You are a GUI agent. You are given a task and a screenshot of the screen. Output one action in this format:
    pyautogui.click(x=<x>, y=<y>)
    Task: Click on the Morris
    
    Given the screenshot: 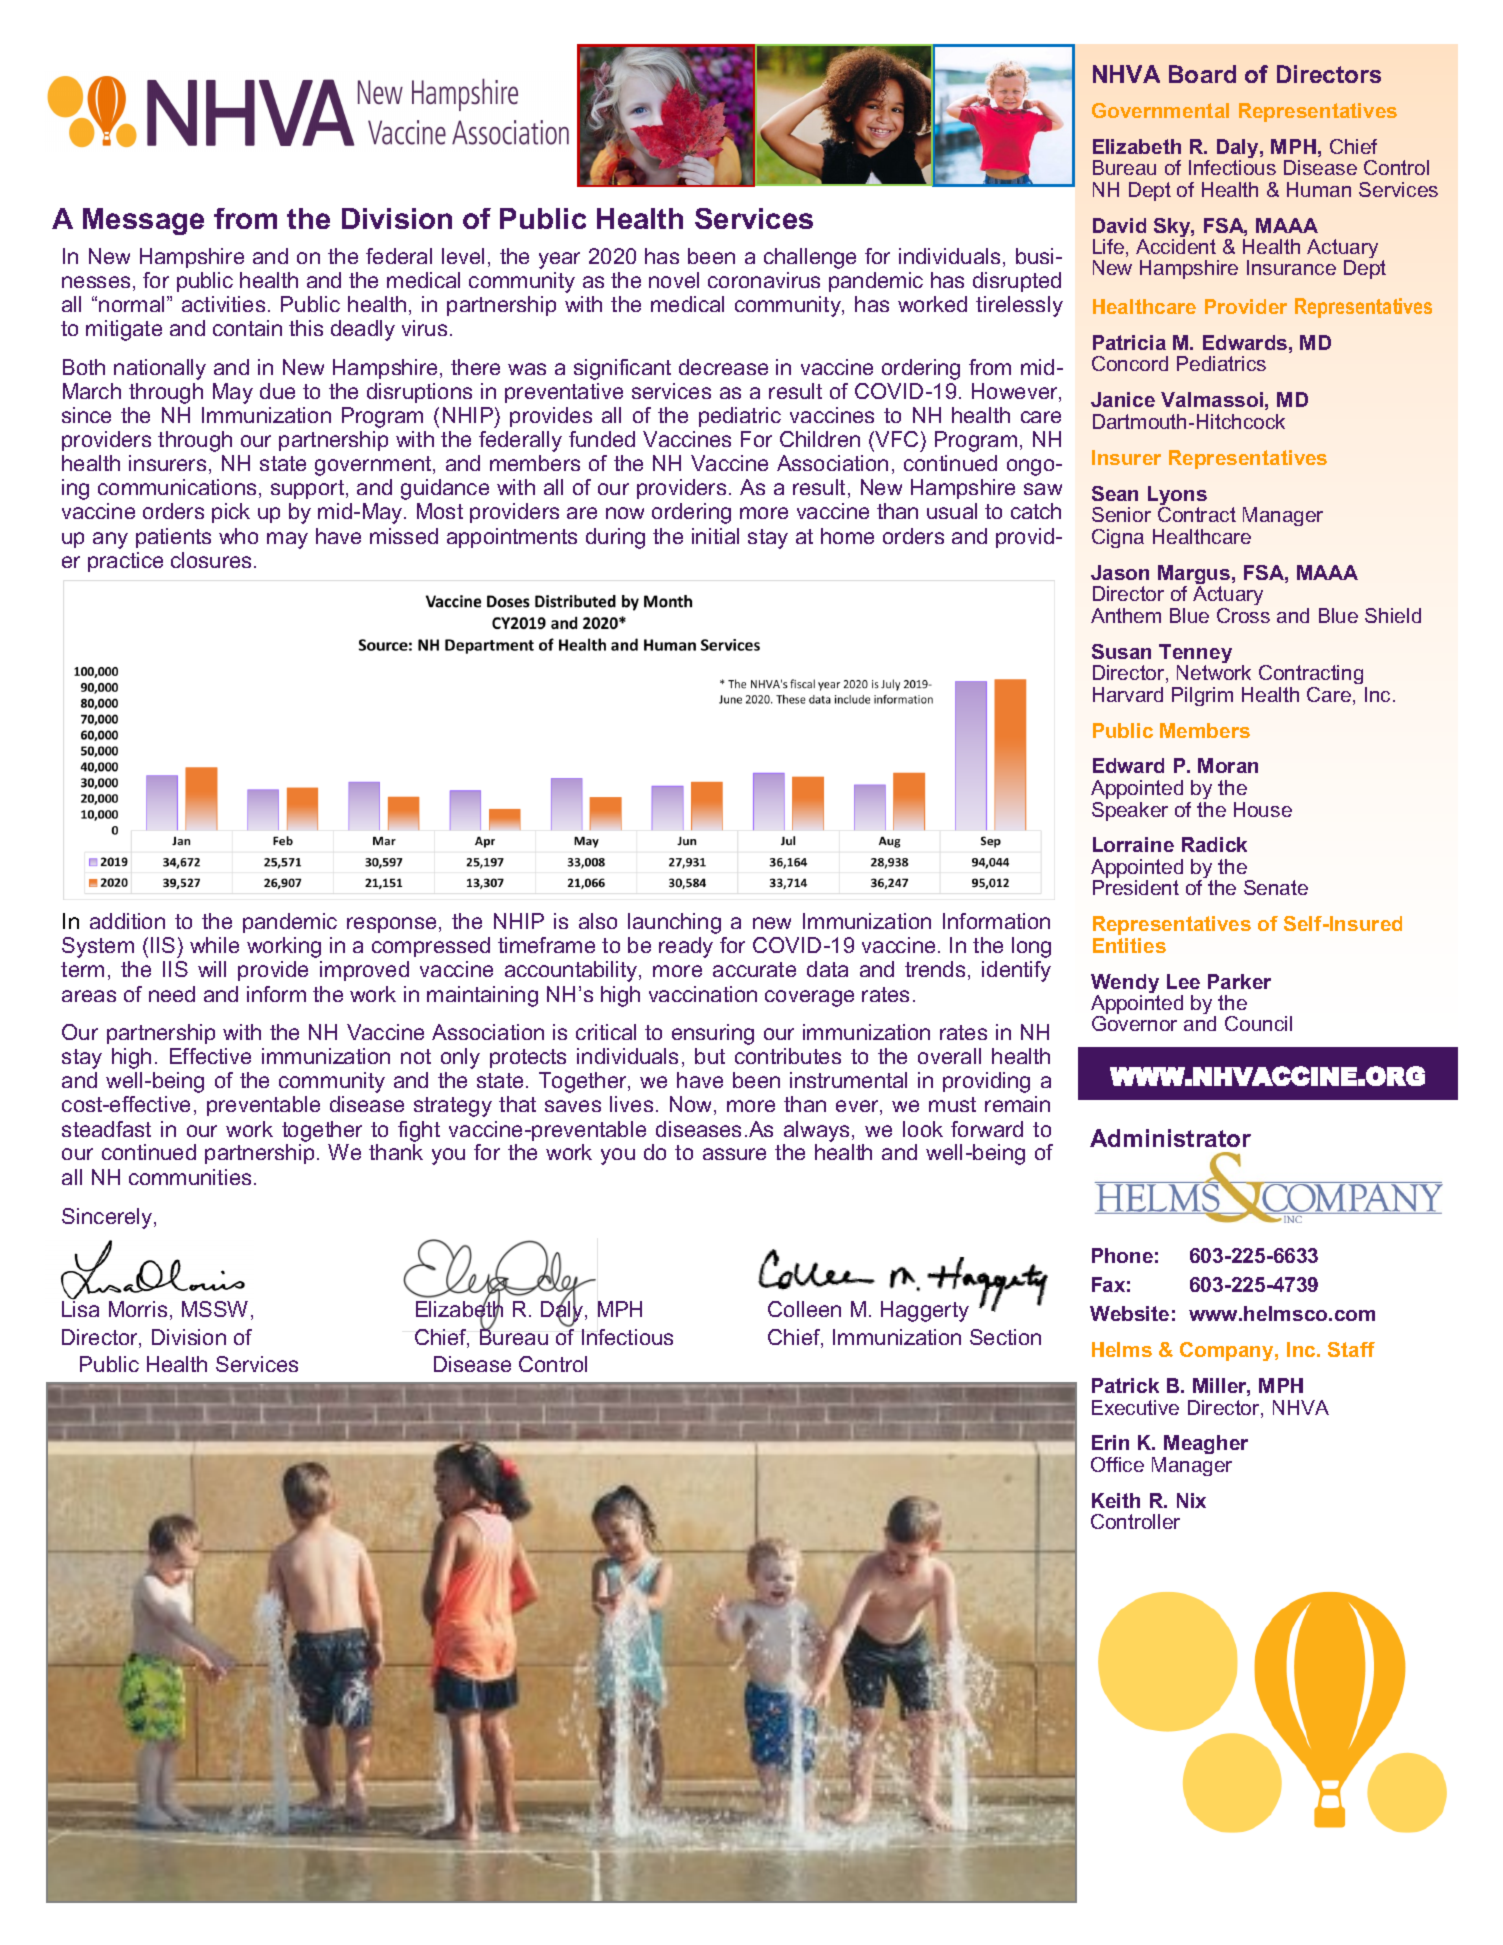 What is the action you would take?
    pyautogui.click(x=138, y=1309)
